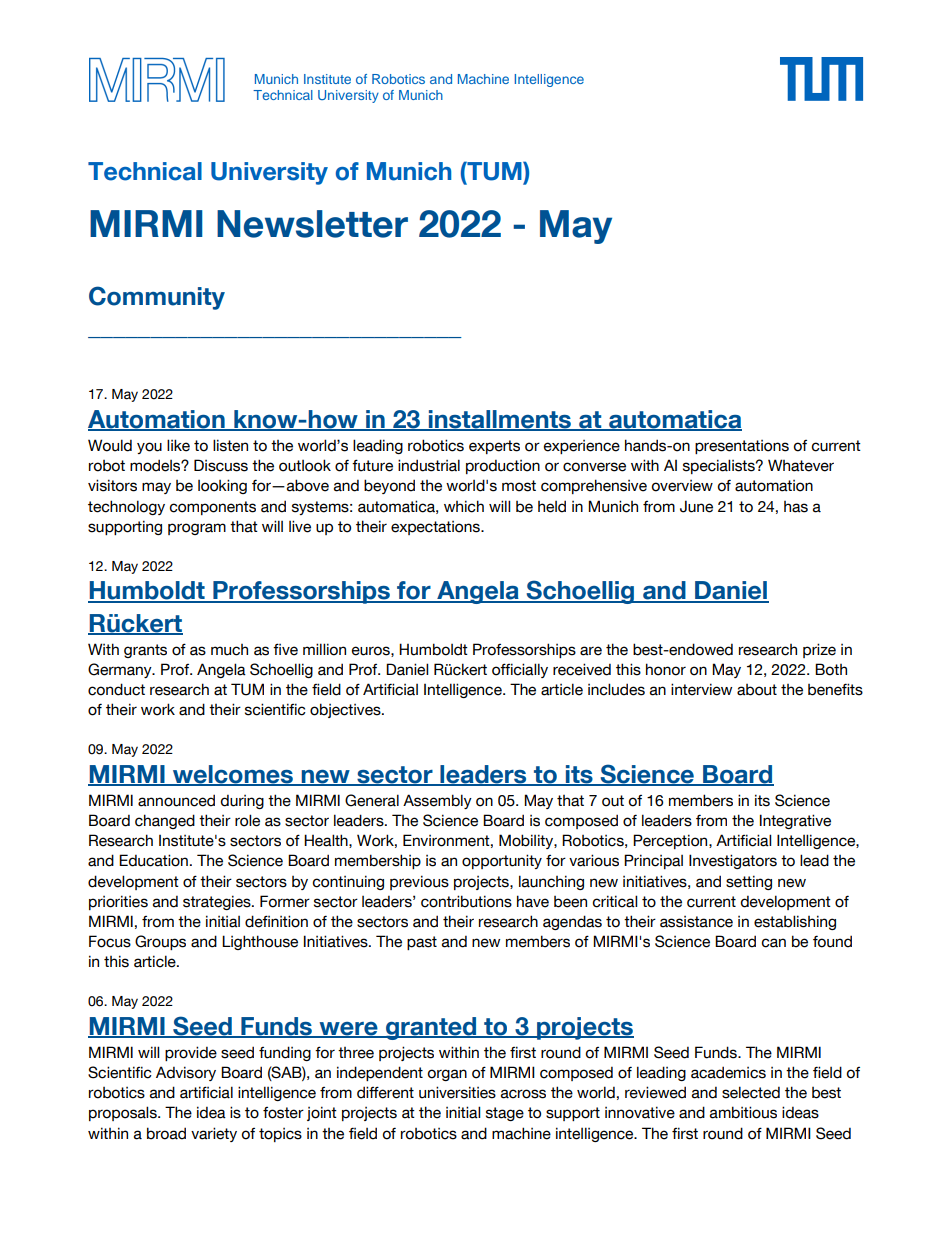  Describe the element at coordinates (749, 882) in the document. I see `setting` at that location.
